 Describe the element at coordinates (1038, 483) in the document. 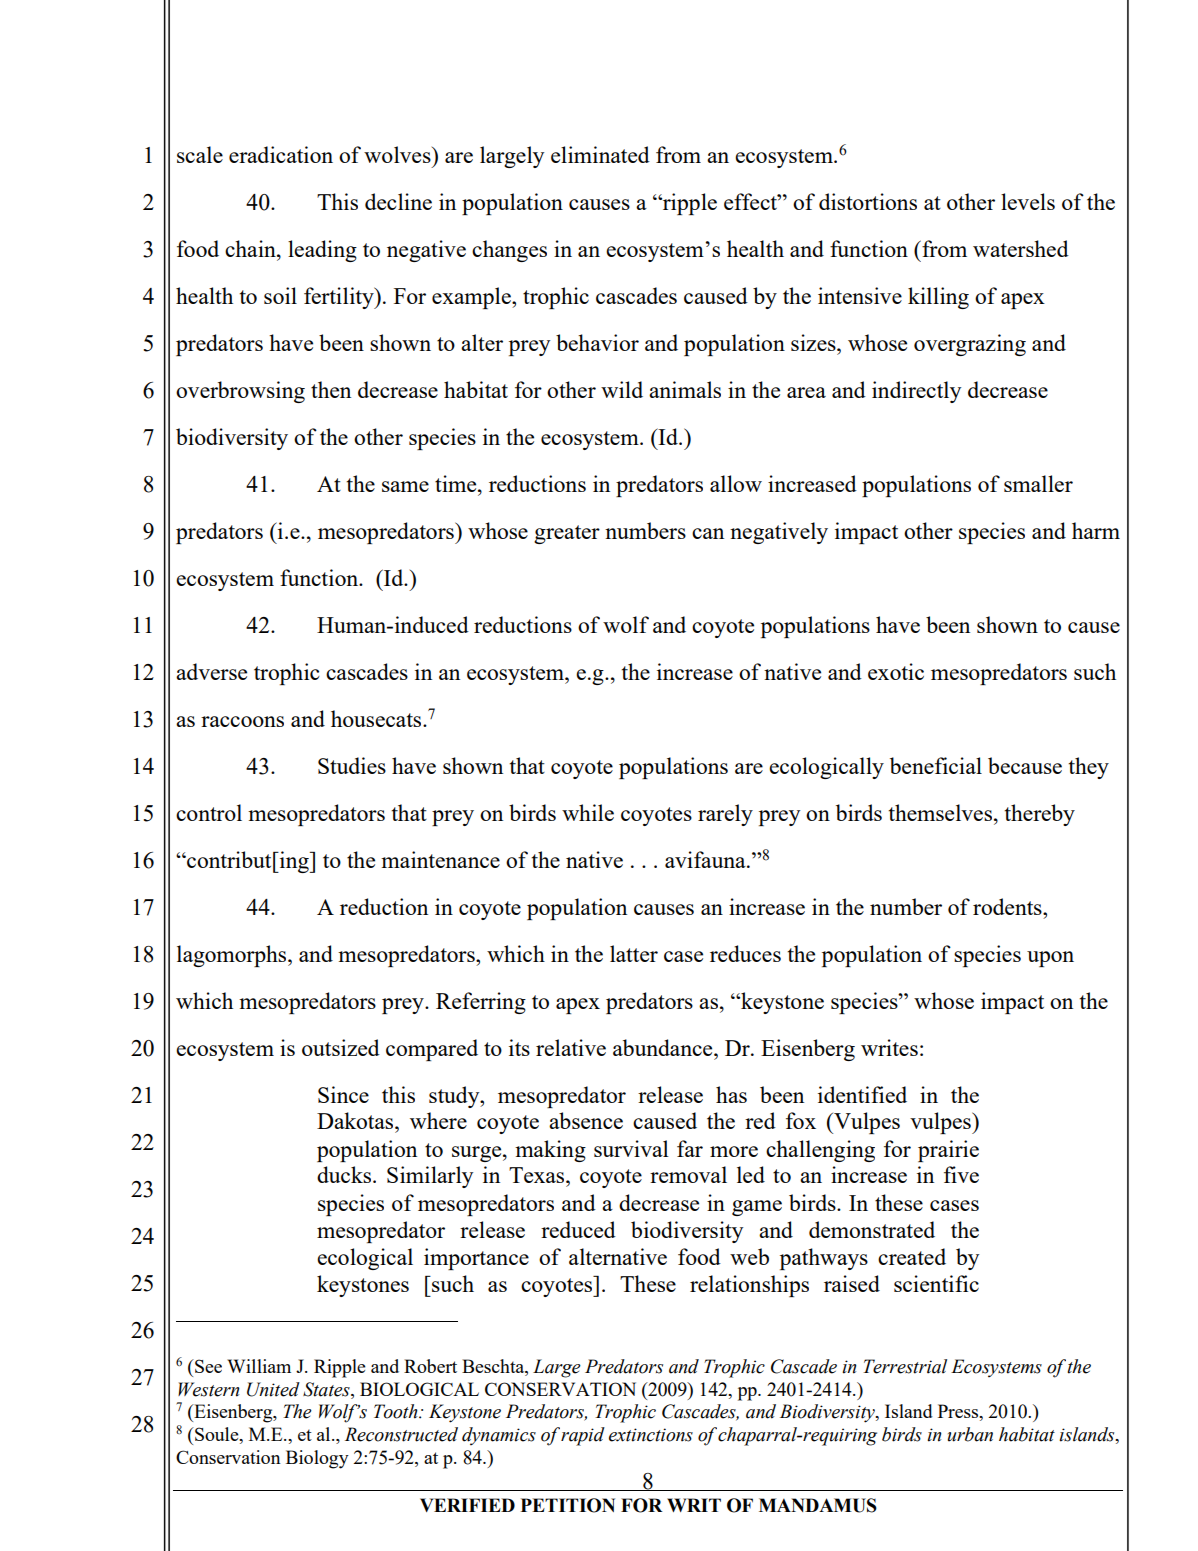

I see `smaller` at that location.
